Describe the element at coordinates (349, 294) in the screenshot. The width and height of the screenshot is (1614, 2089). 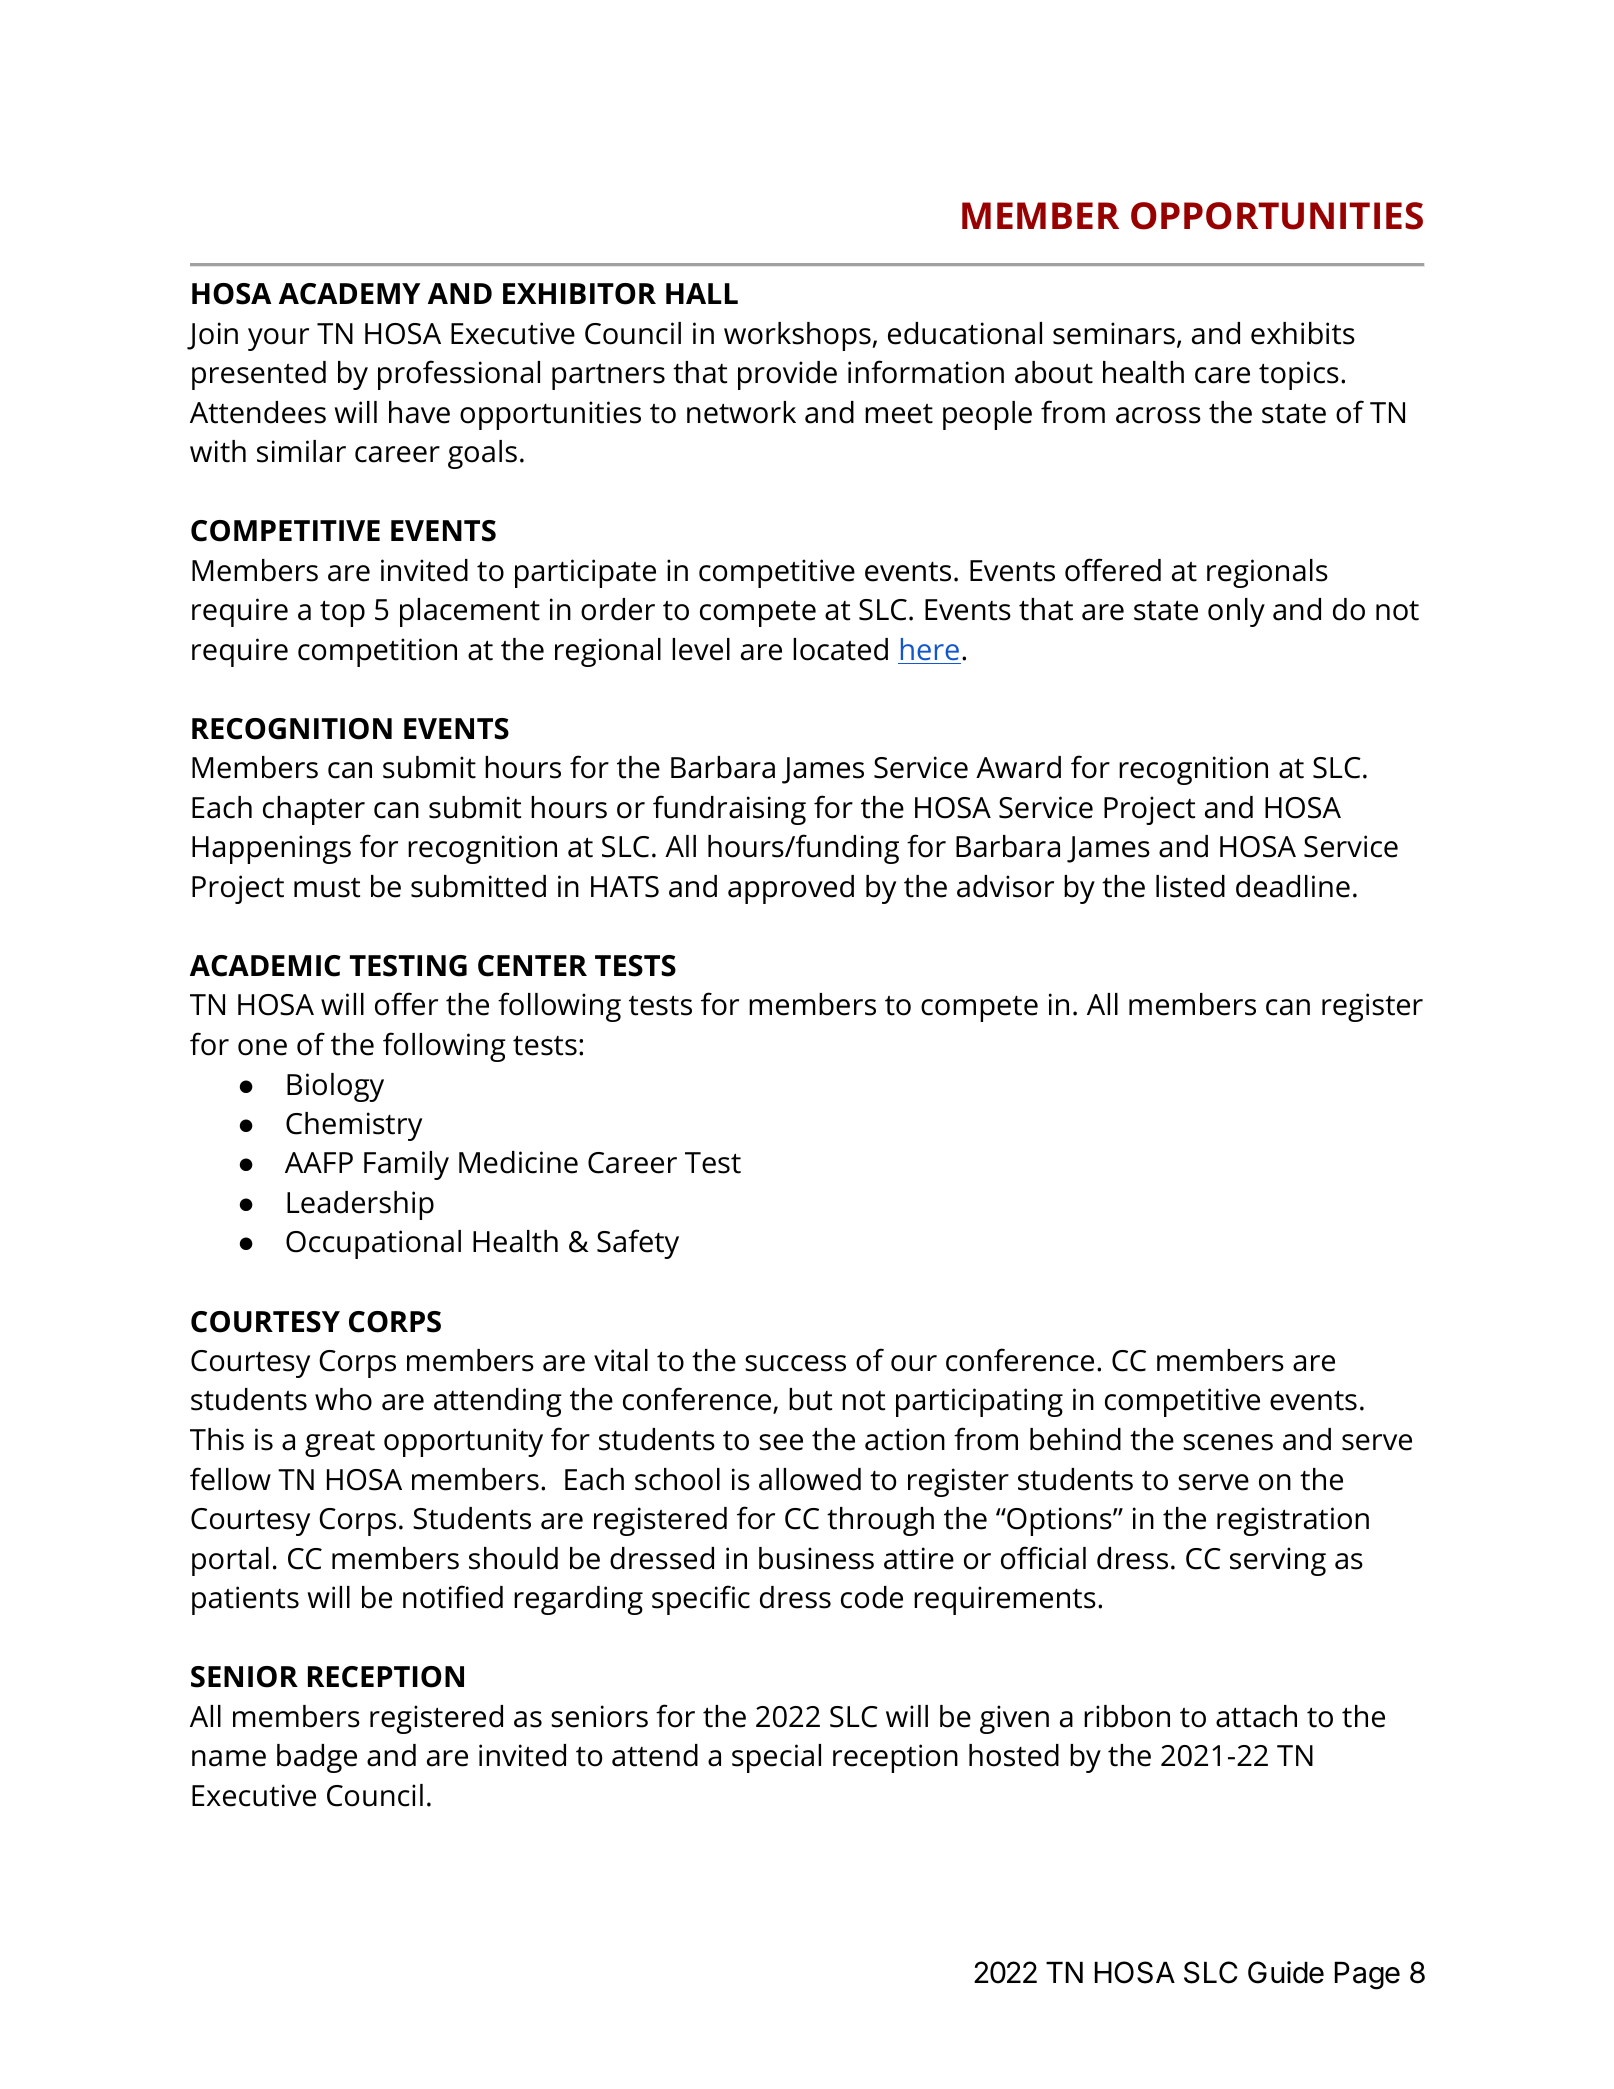
I see `ACADEMY` at that location.
